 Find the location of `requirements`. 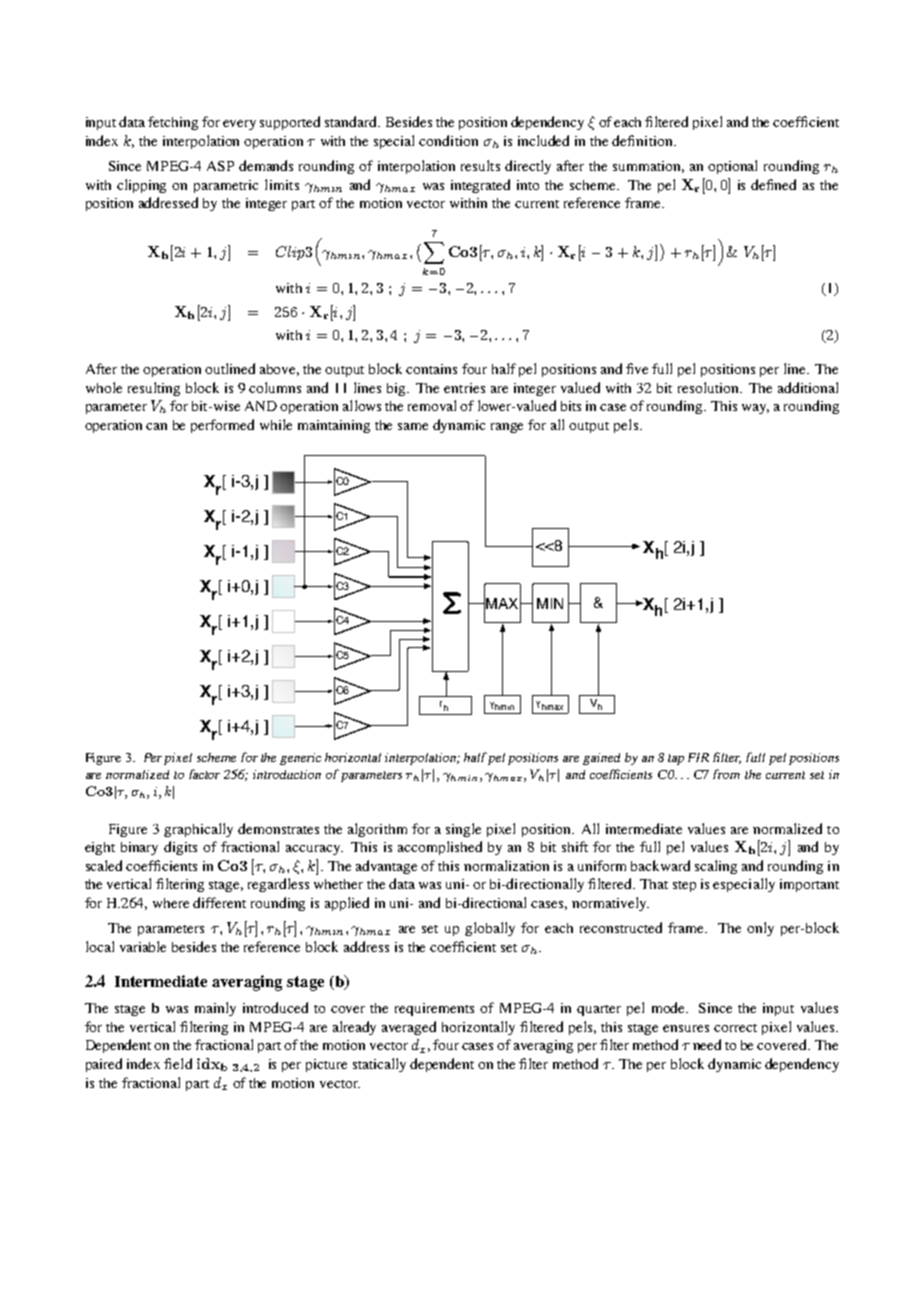

requirements is located at coordinates (434, 1009).
